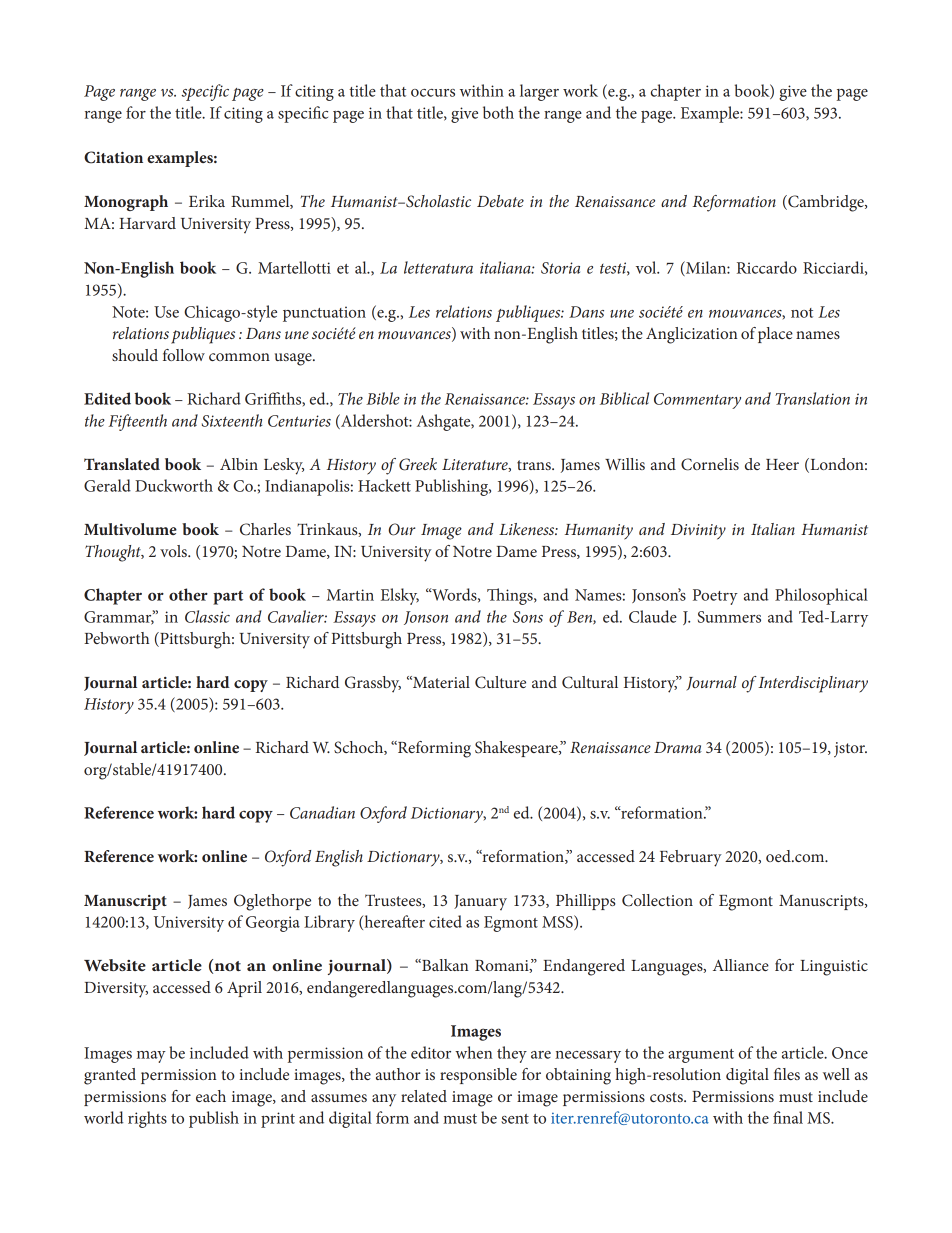 This screenshot has height=1233, width=952. Describe the element at coordinates (478, 1076) in the screenshot. I see `responsible` at that location.
